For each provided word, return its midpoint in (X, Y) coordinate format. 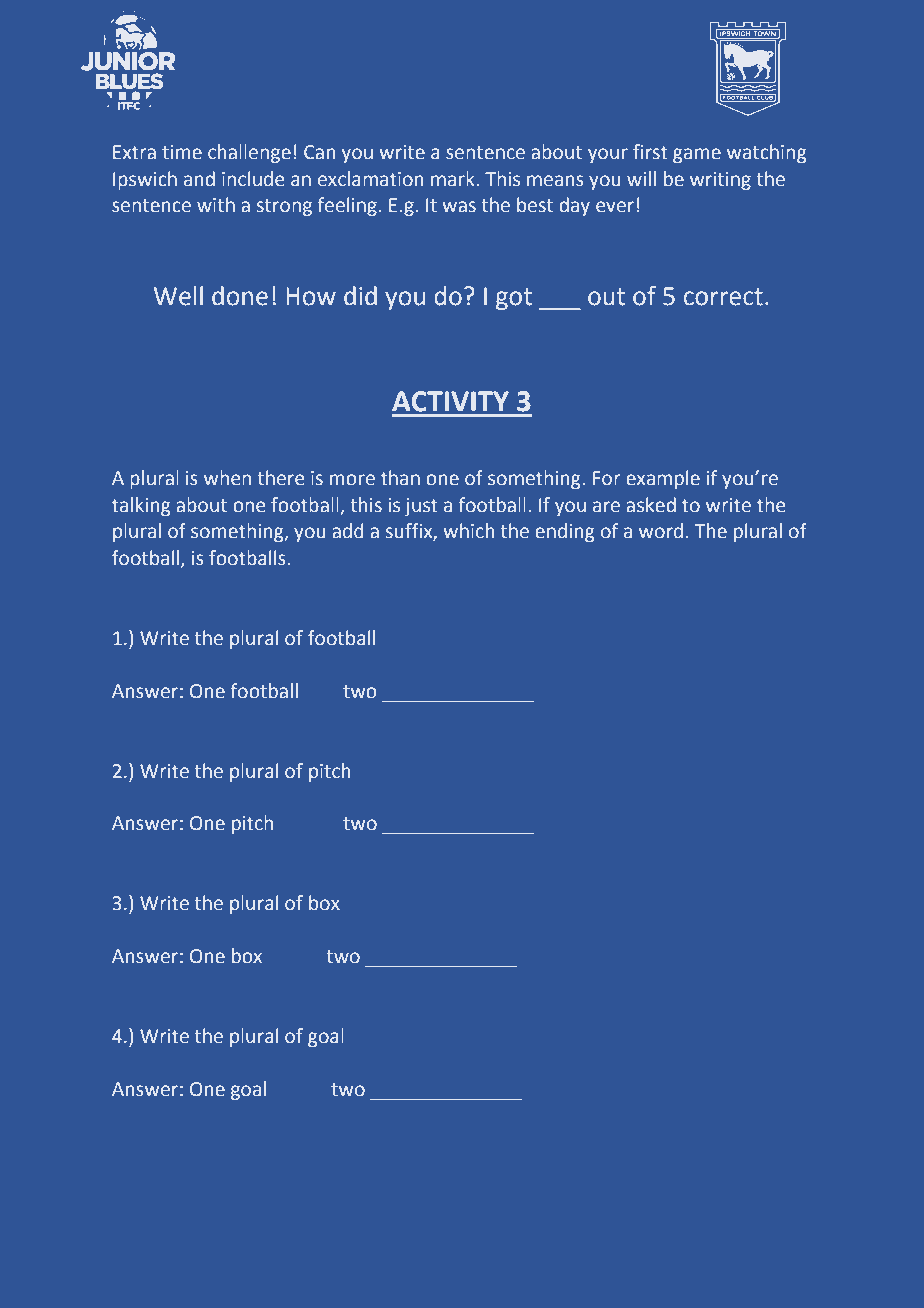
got (514, 299)
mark (454, 179)
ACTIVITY (450, 401)
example (663, 479)
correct (723, 297)
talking (141, 506)
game (697, 155)
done (240, 296)
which (468, 531)
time (182, 152)
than (400, 478)
